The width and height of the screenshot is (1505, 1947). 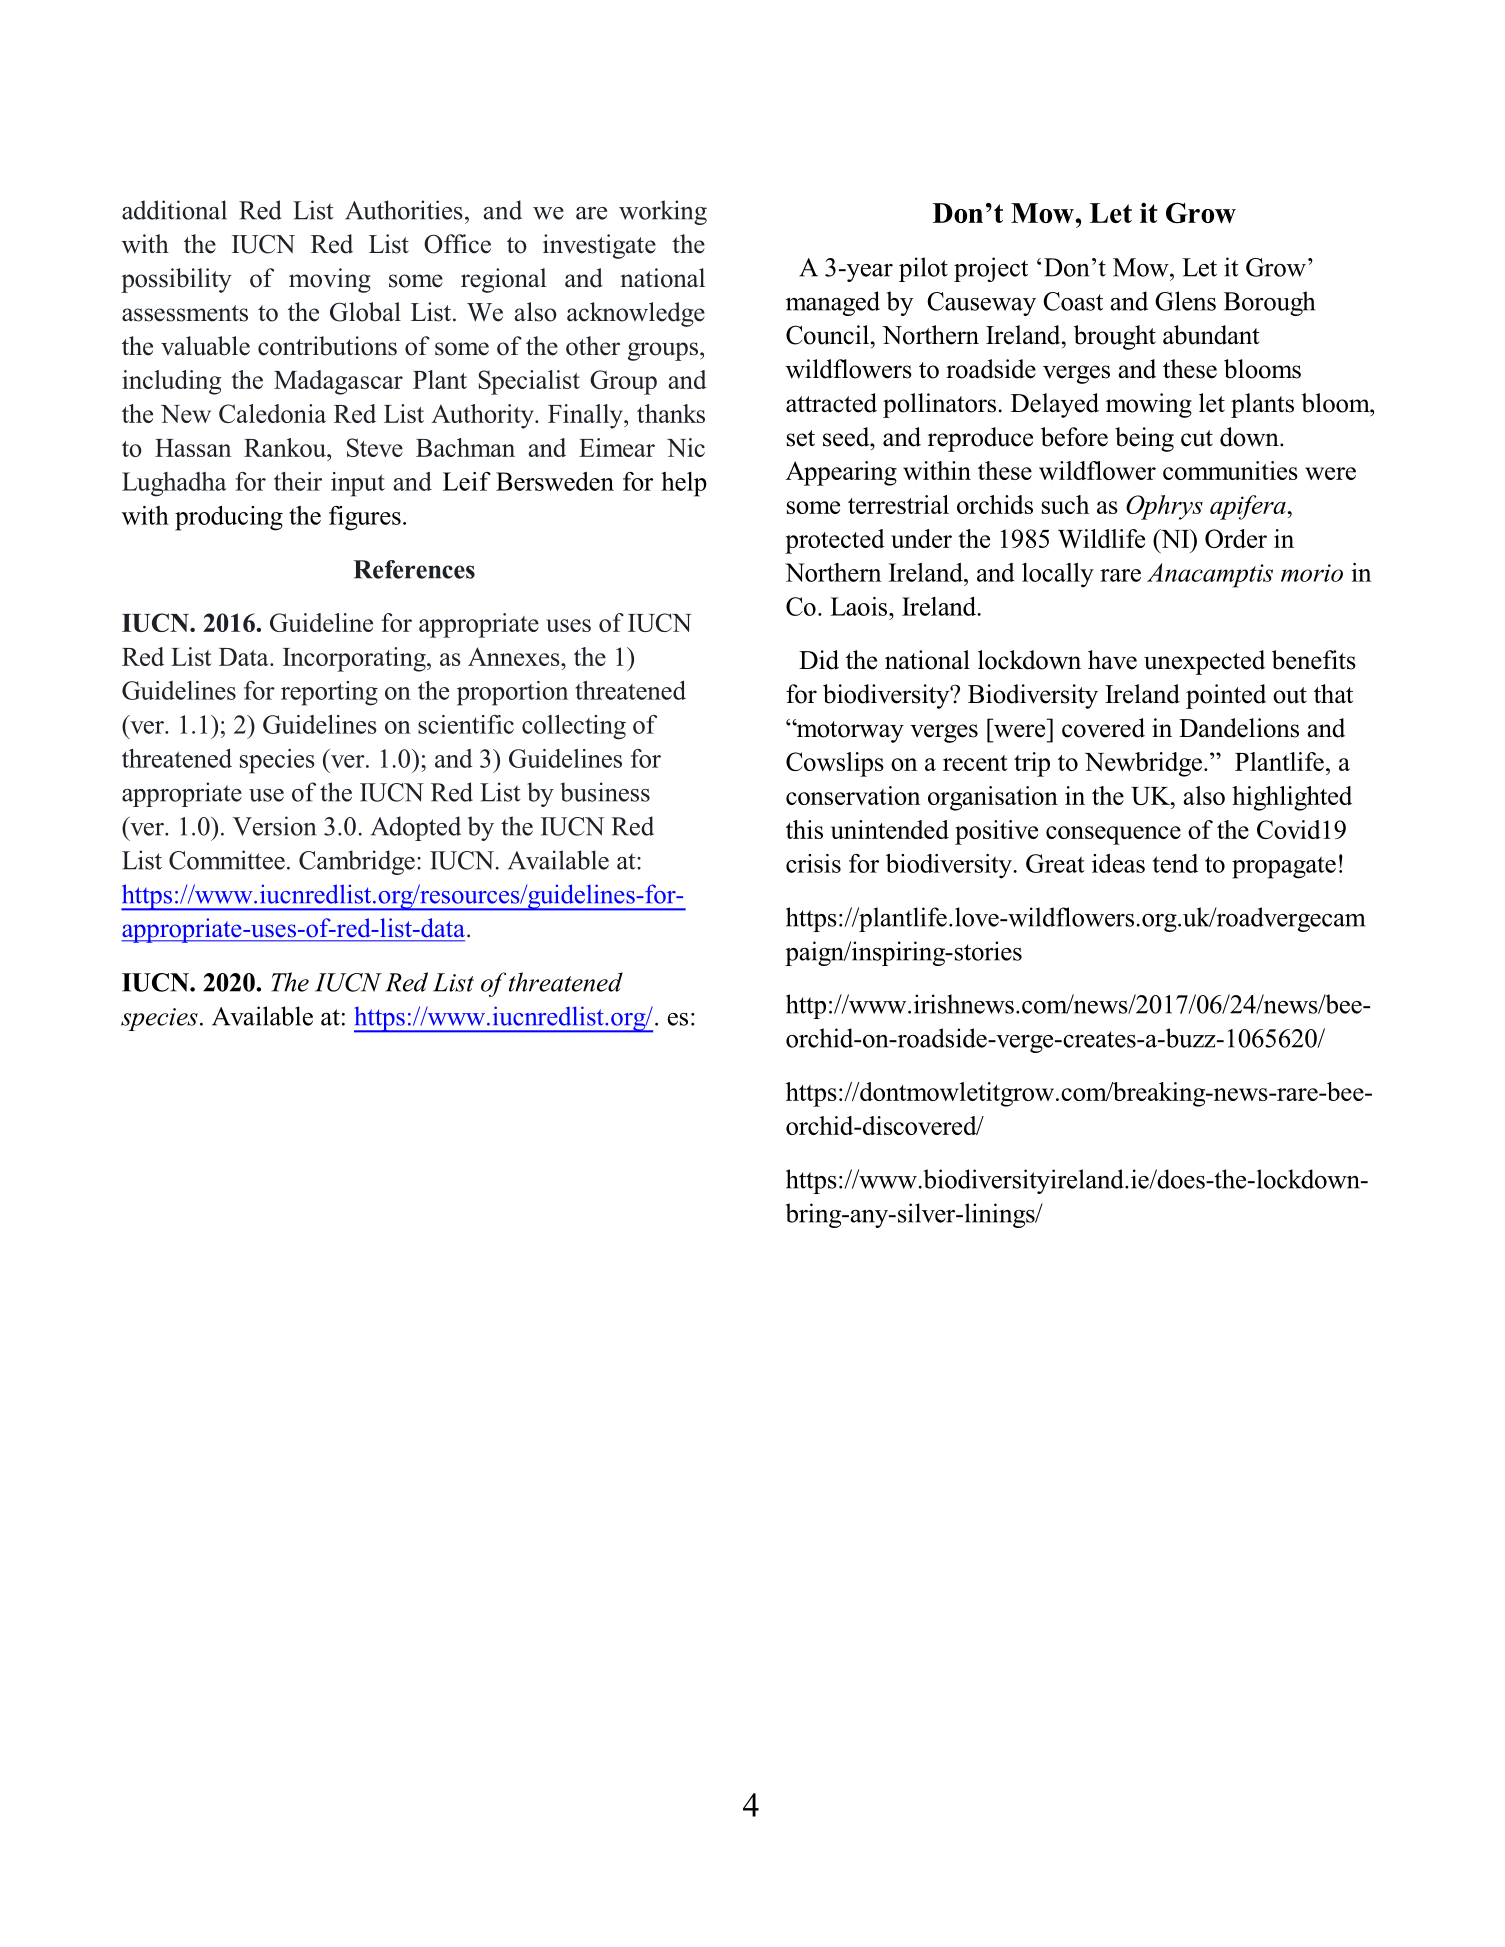 What do you see at coordinates (1197, 438) in the screenshot?
I see `cut` at bounding box center [1197, 438].
